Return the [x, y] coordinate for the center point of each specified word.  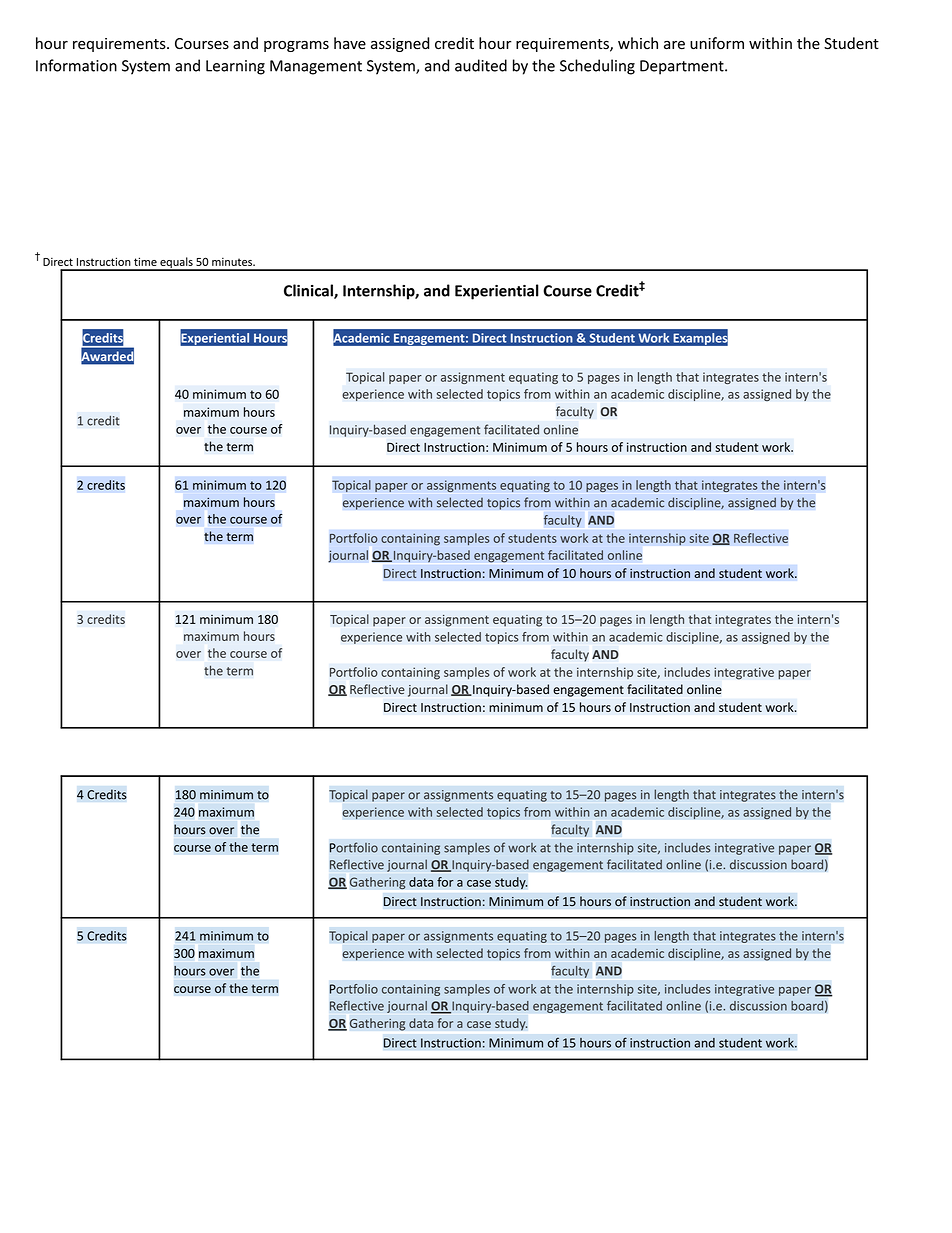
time [145, 261]
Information [76, 65]
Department [683, 67]
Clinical [309, 291]
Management [316, 67]
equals [176, 264]
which [638, 43]
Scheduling [597, 67]
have [350, 43]
